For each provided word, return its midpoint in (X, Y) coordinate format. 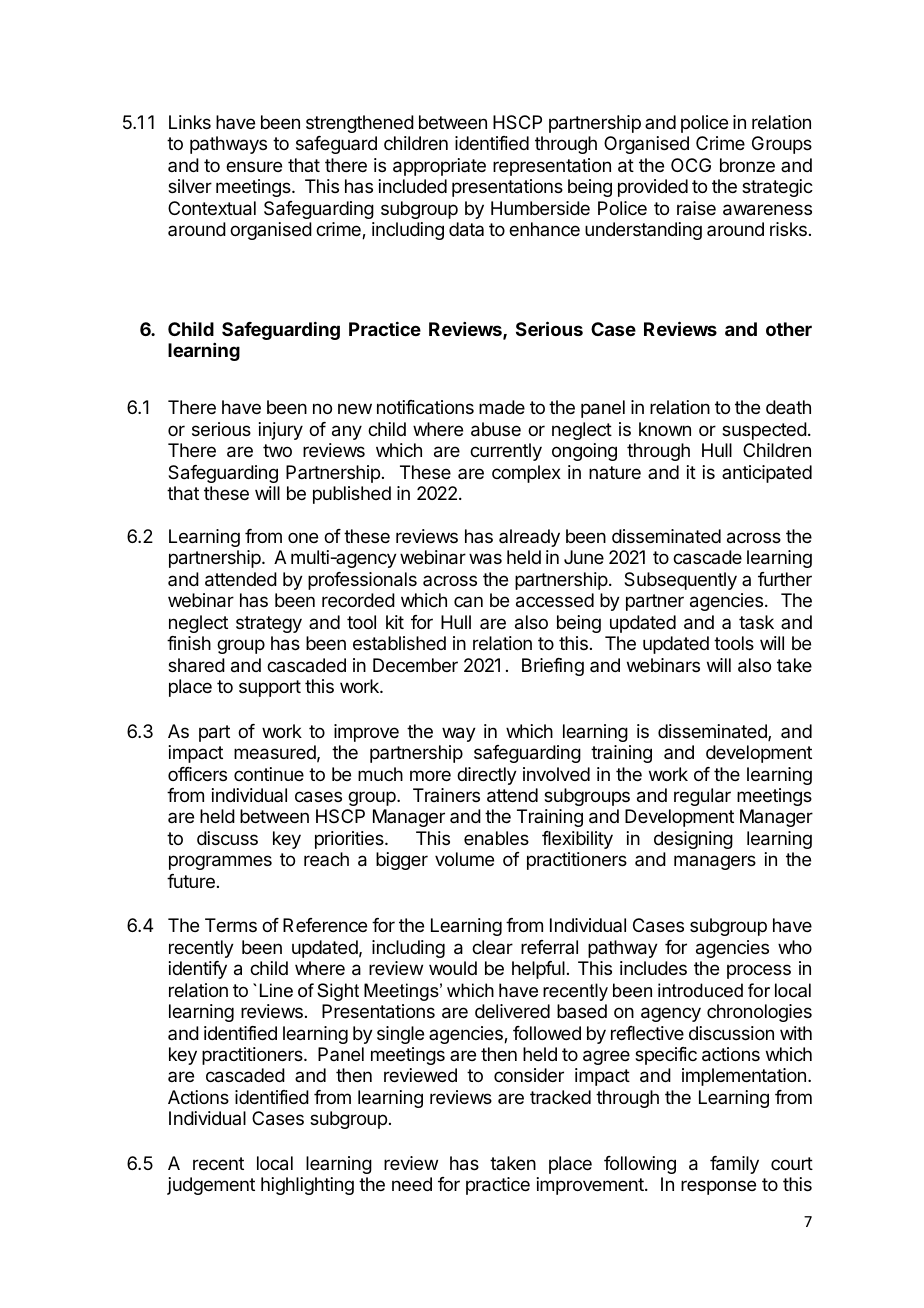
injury (281, 431)
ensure (254, 166)
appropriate (439, 167)
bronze (747, 165)
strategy (269, 624)
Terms (231, 925)
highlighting (307, 1186)
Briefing (553, 667)
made (502, 407)
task (756, 622)
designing (693, 840)
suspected (764, 431)
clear (492, 947)
